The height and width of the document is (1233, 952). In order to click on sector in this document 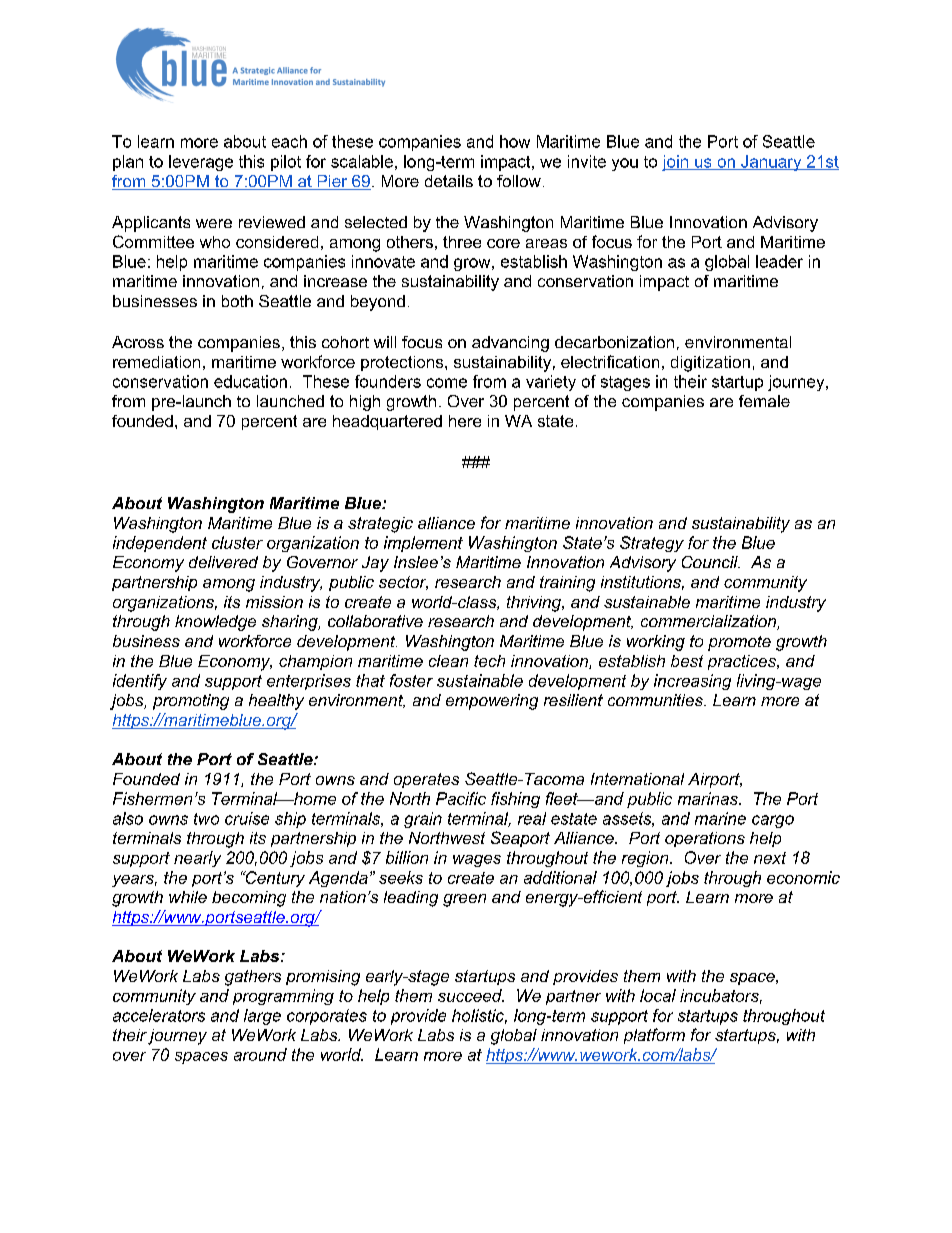, I will do `click(403, 583)`.
